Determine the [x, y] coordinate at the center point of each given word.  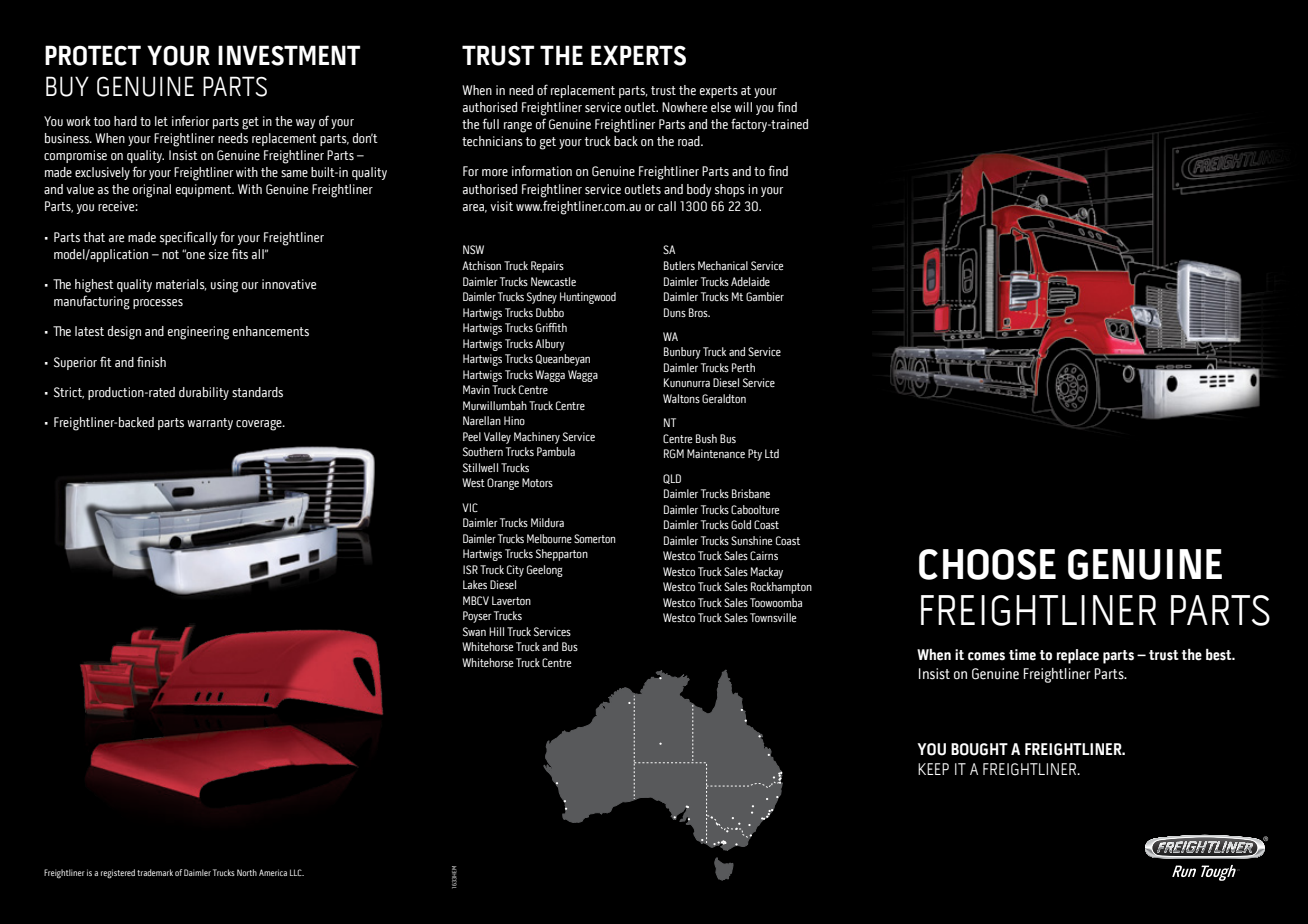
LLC [297, 872]
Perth [743, 367]
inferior [190, 121]
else [721, 107]
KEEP [933, 769]
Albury [550, 345]
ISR [470, 569]
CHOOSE [987, 564]
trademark [155, 872]
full [490, 124]
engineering [198, 333]
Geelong [545, 571]
